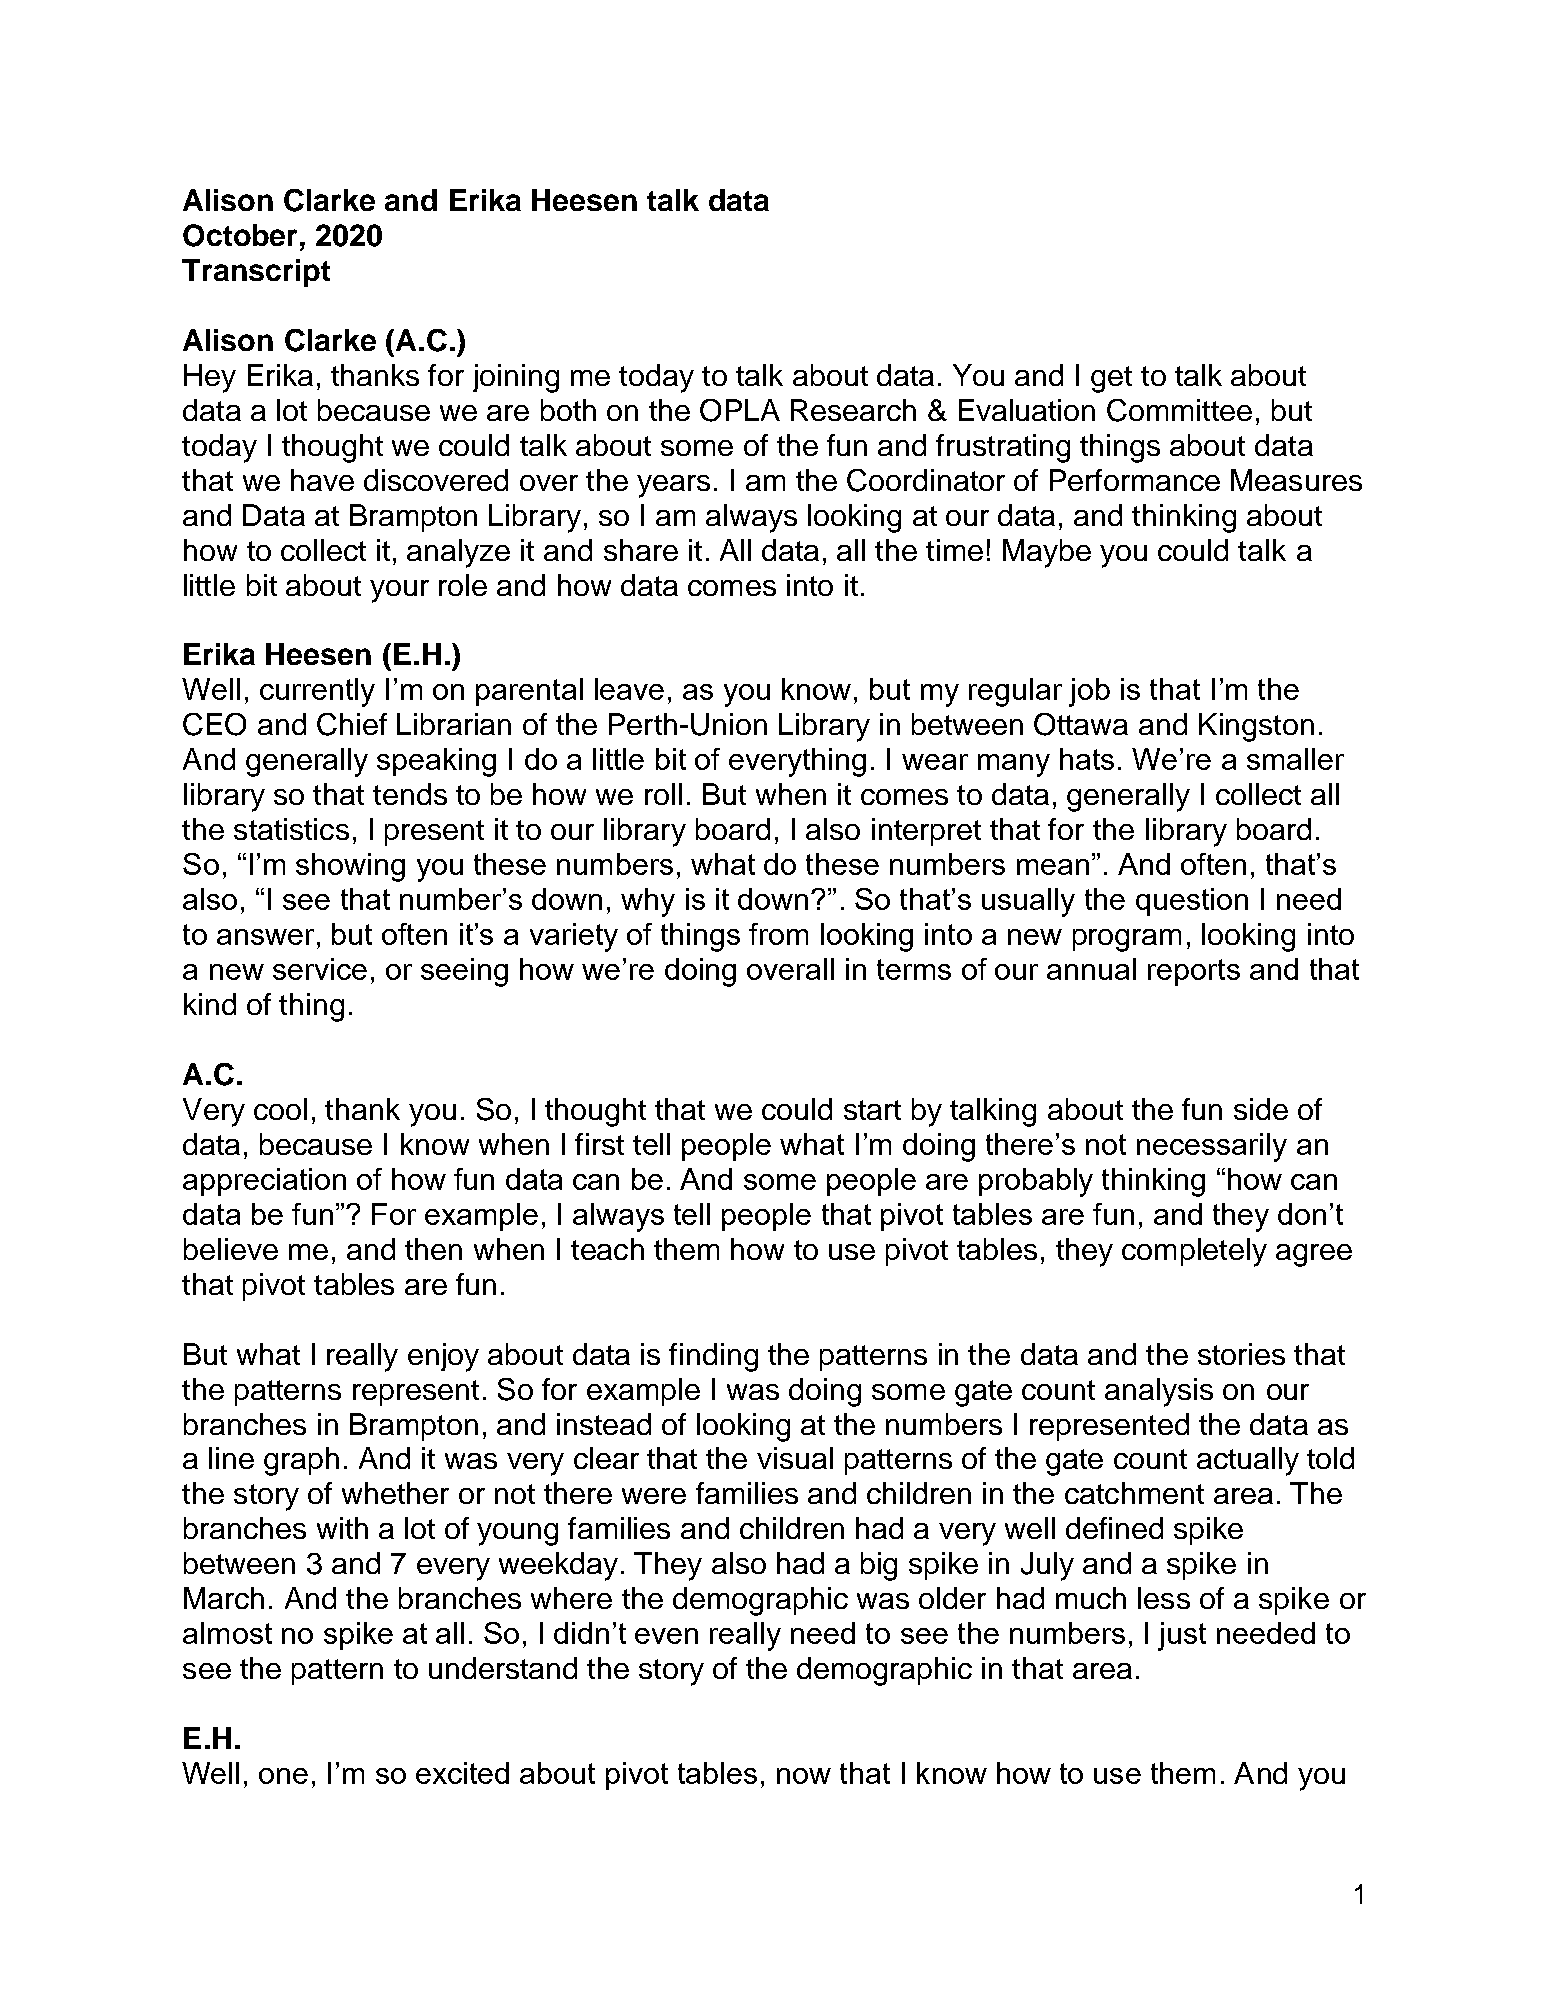  Describe the element at coordinates (1194, 972) in the screenshot. I see `reports` at that location.
